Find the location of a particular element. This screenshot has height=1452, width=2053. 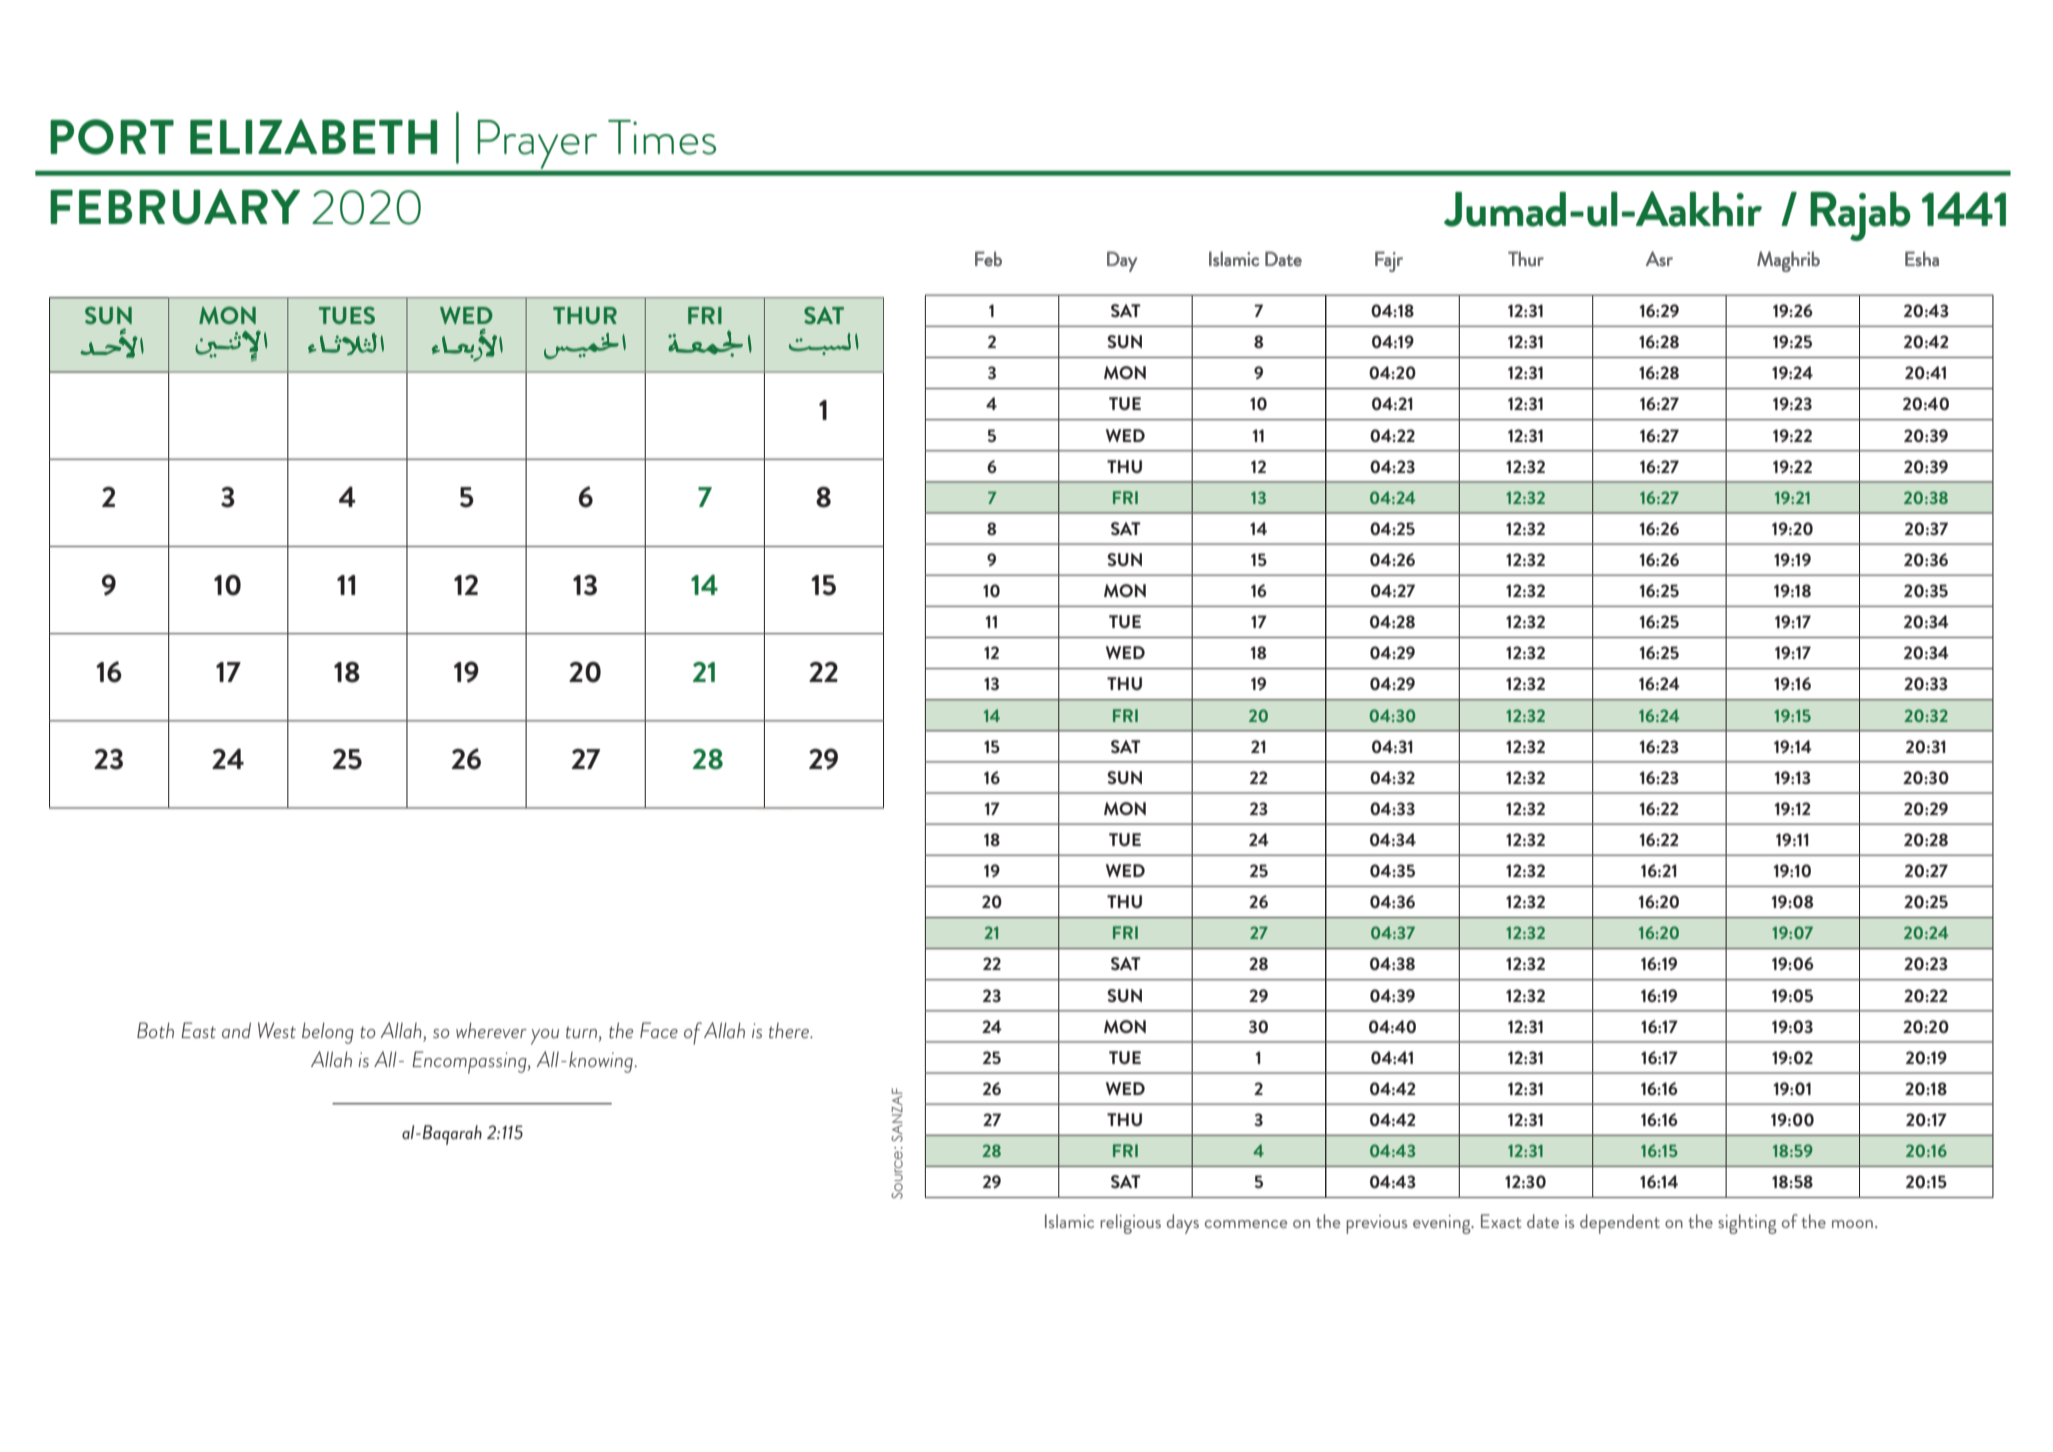

Fajr is located at coordinates (1389, 261).
